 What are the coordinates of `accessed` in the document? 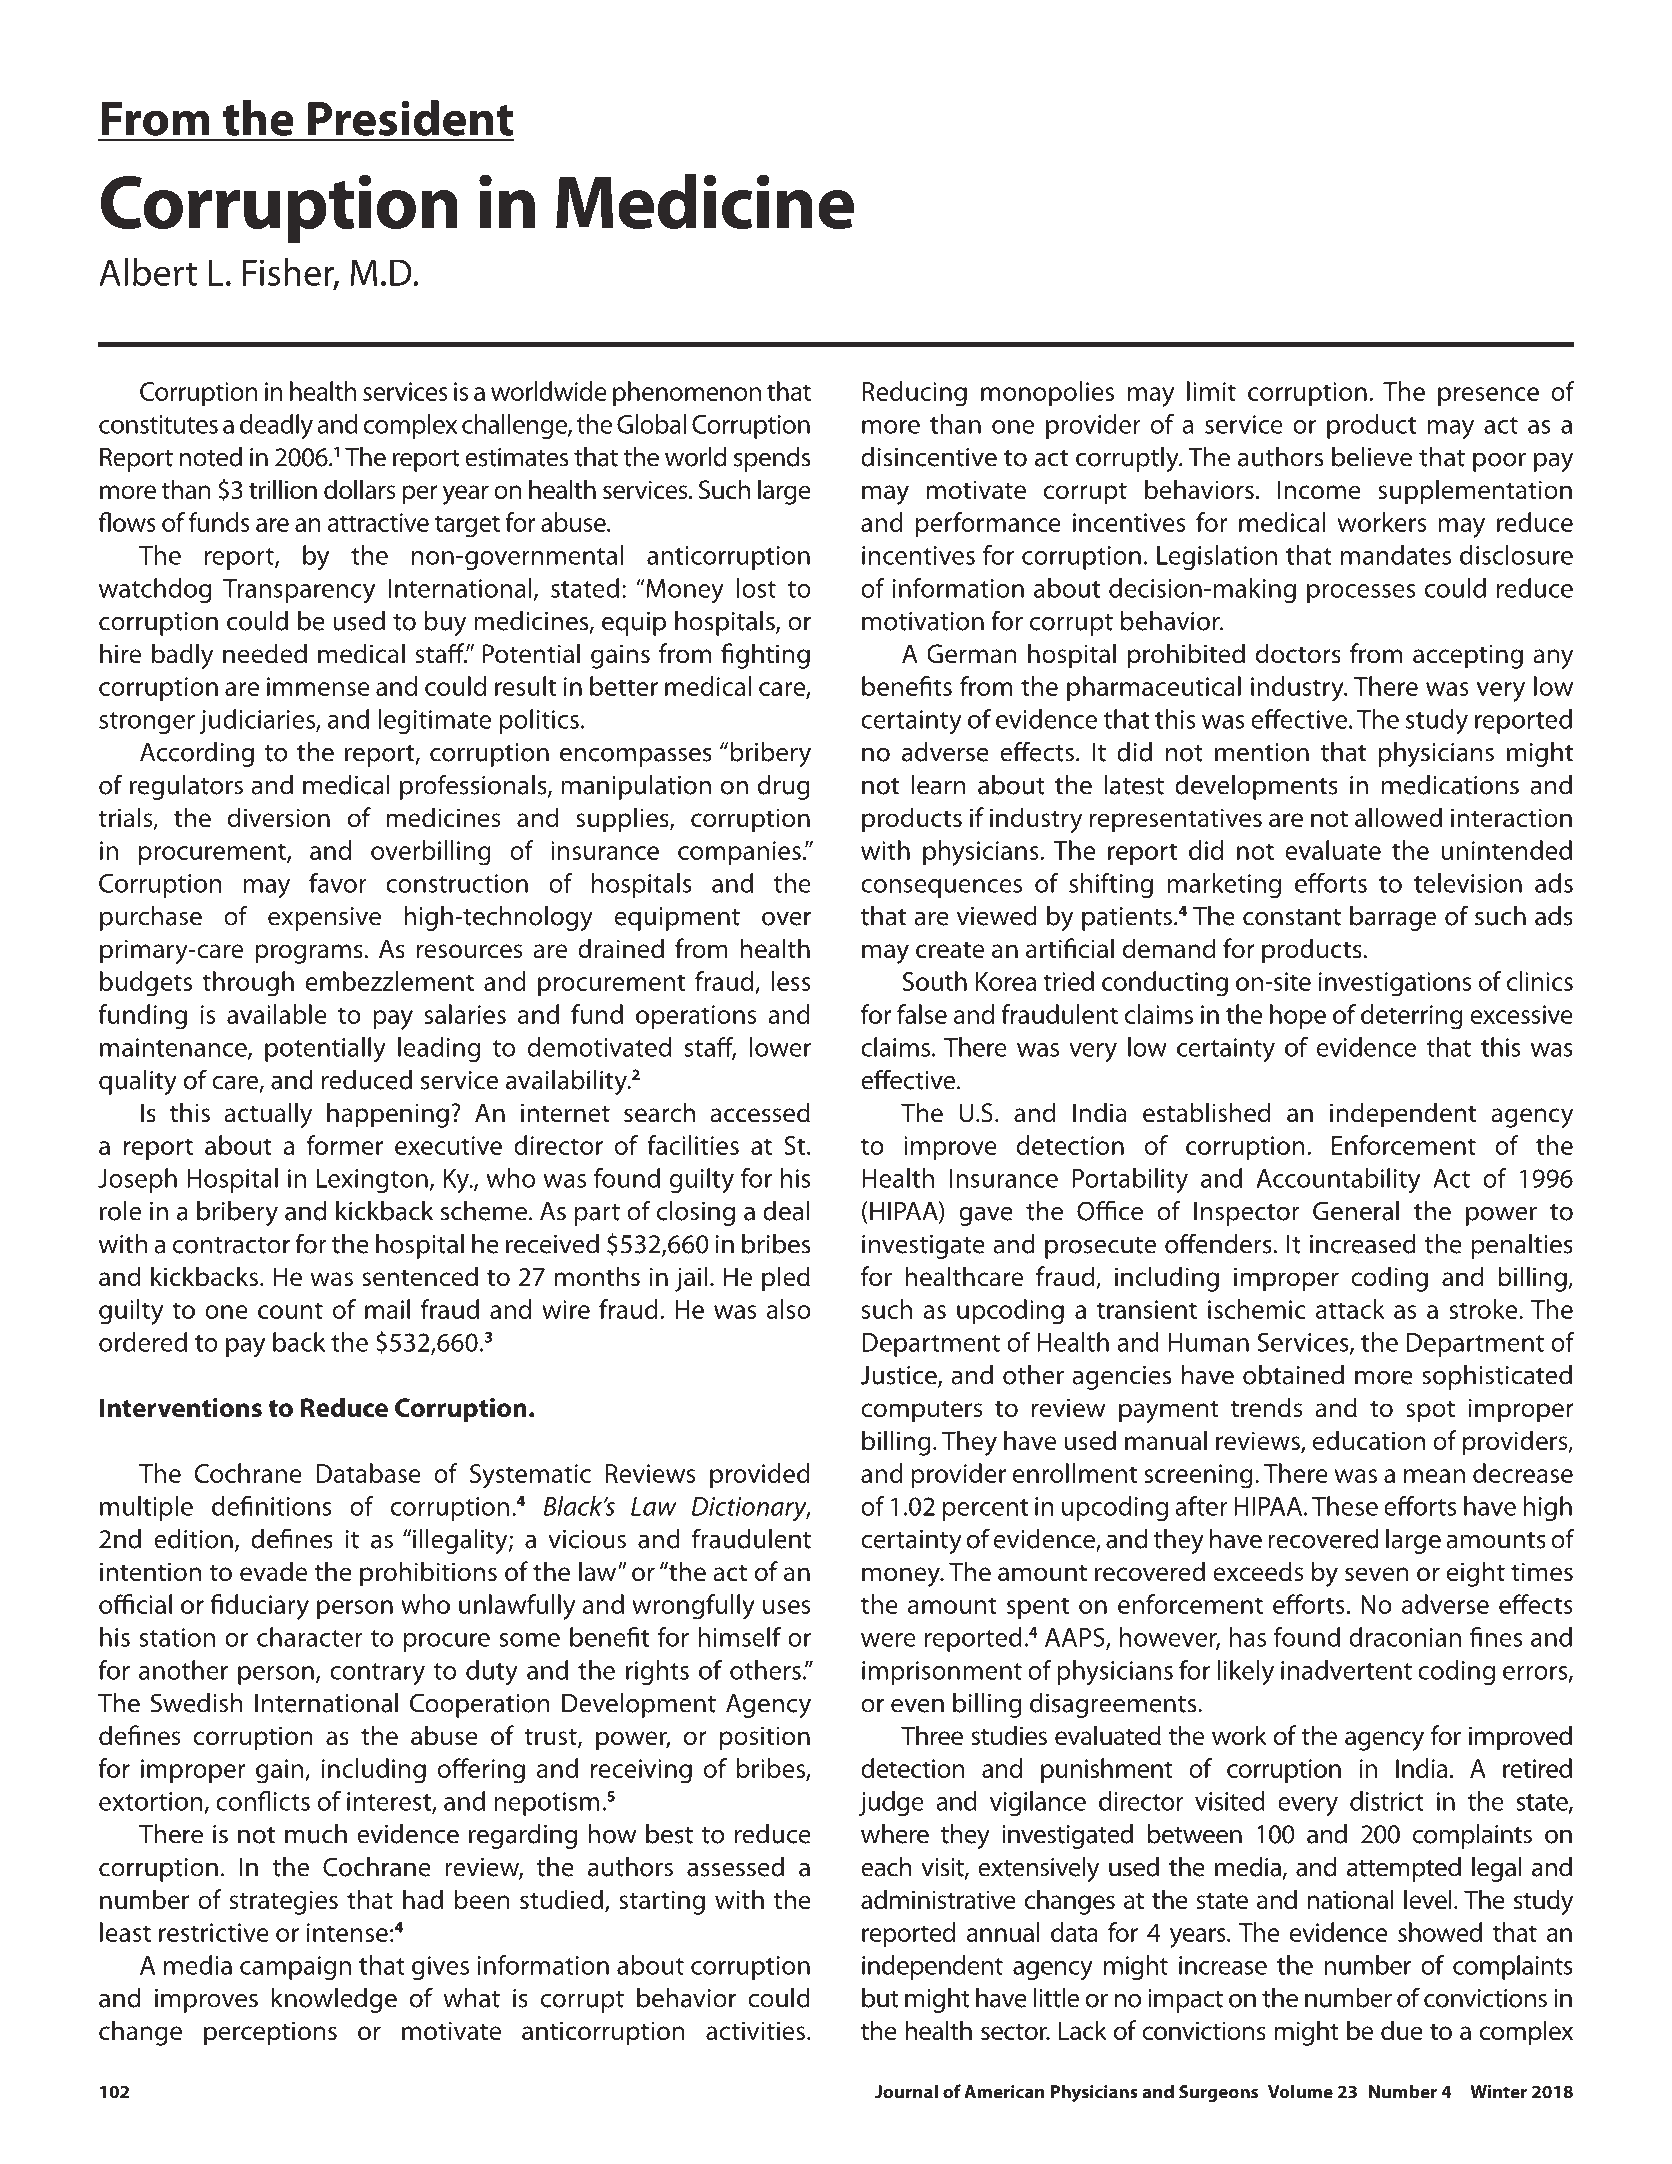 It's located at (760, 1112).
